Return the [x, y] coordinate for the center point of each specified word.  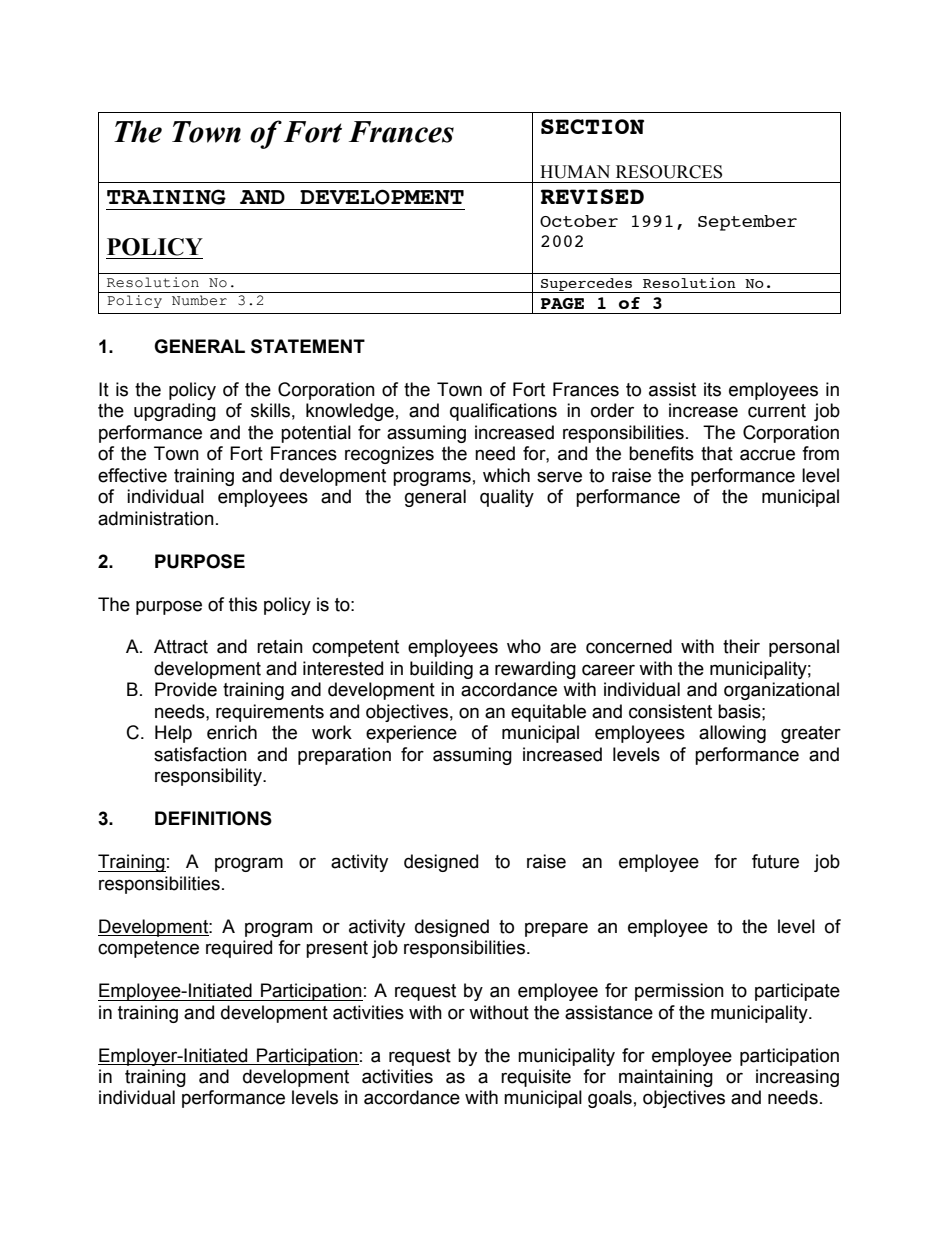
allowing [732, 734]
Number [199, 300]
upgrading [175, 412]
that [717, 453]
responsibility [209, 777]
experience [411, 734]
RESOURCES [669, 172]
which [506, 475]
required [239, 949]
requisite [536, 1078]
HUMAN [575, 172]
